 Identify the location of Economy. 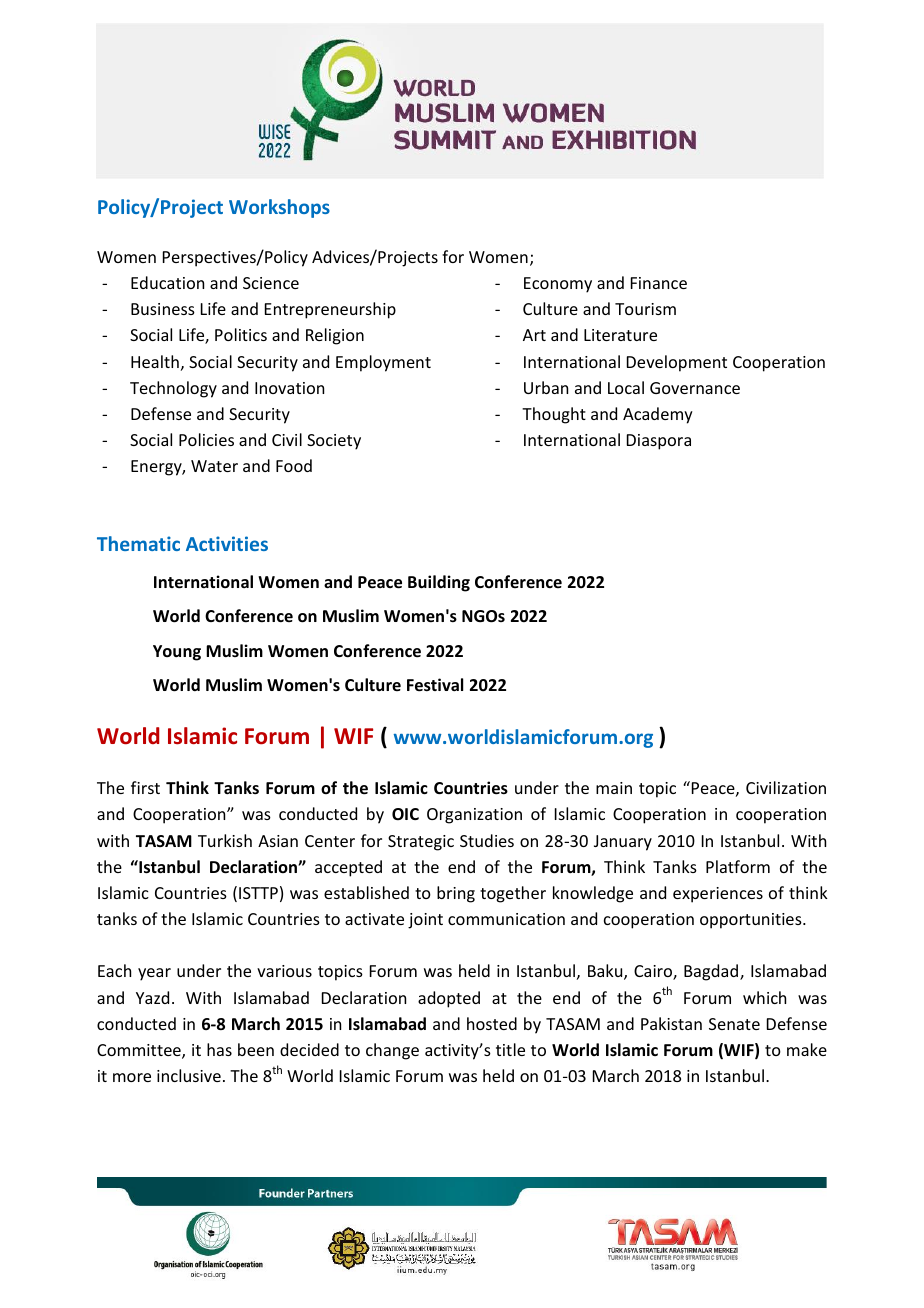
(558, 285).
